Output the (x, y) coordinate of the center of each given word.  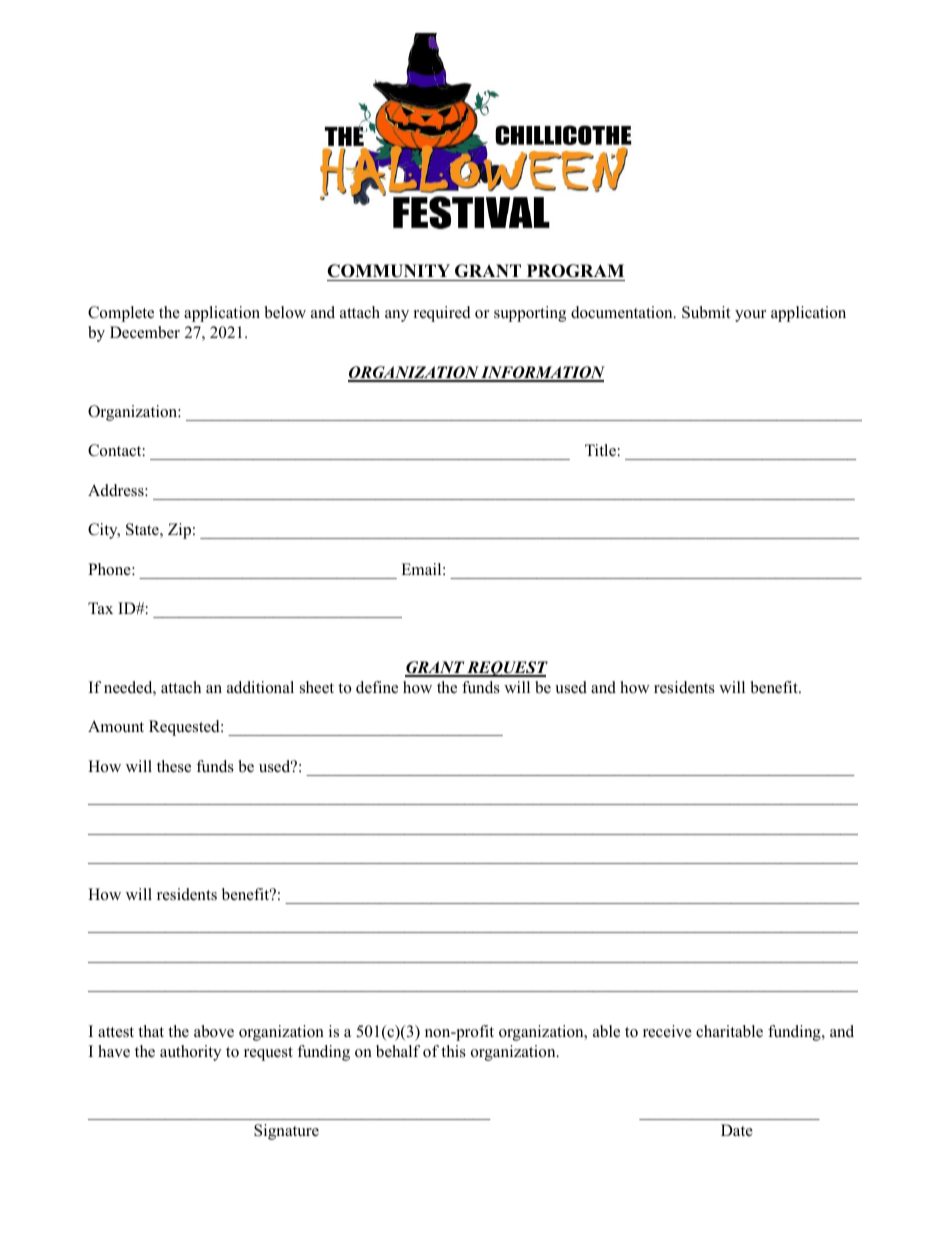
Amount (116, 726)
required (442, 314)
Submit (706, 312)
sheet (317, 687)
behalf (398, 1051)
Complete (121, 314)
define (377, 687)
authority (190, 1053)
